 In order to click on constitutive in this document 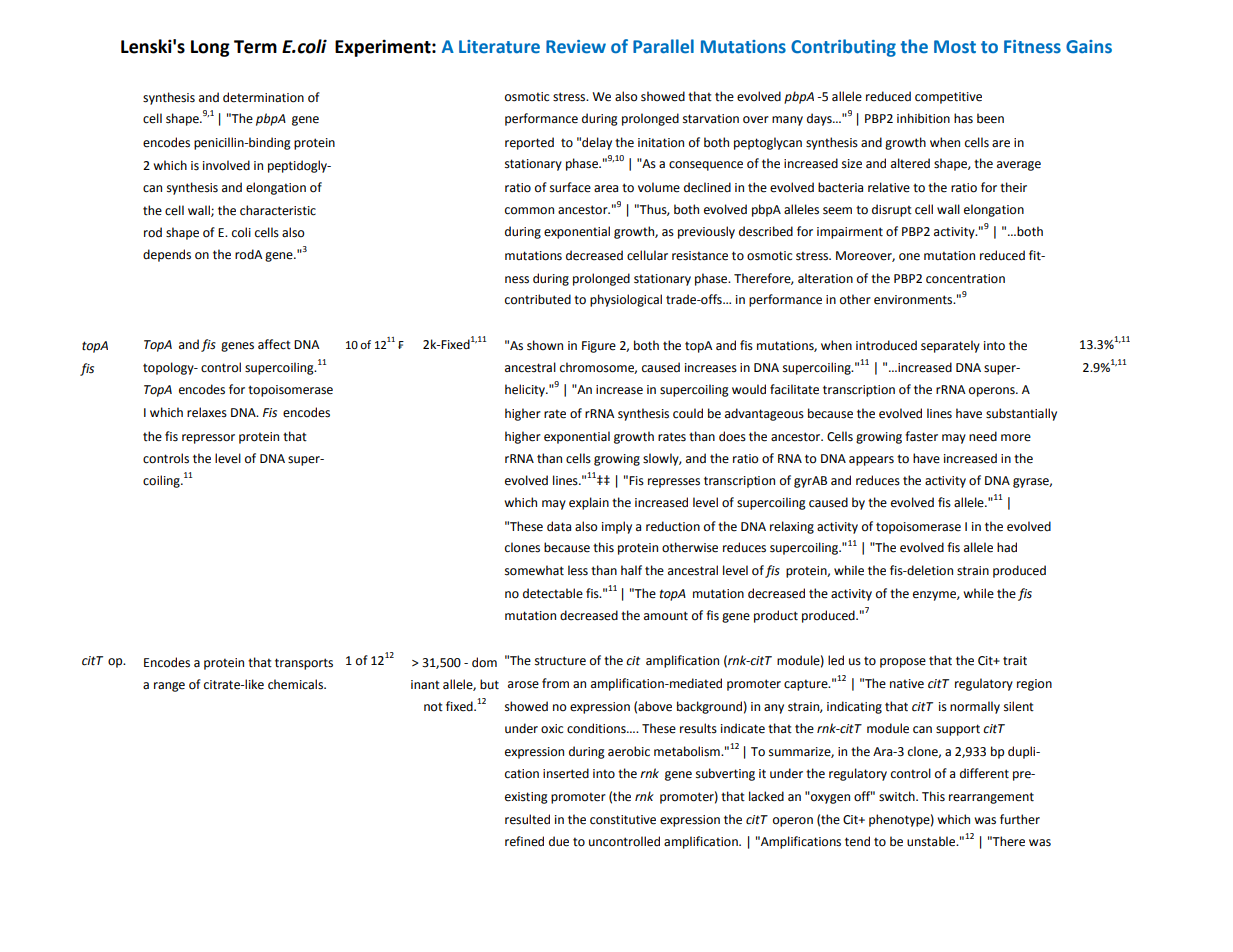, I will do `click(623, 820)`.
